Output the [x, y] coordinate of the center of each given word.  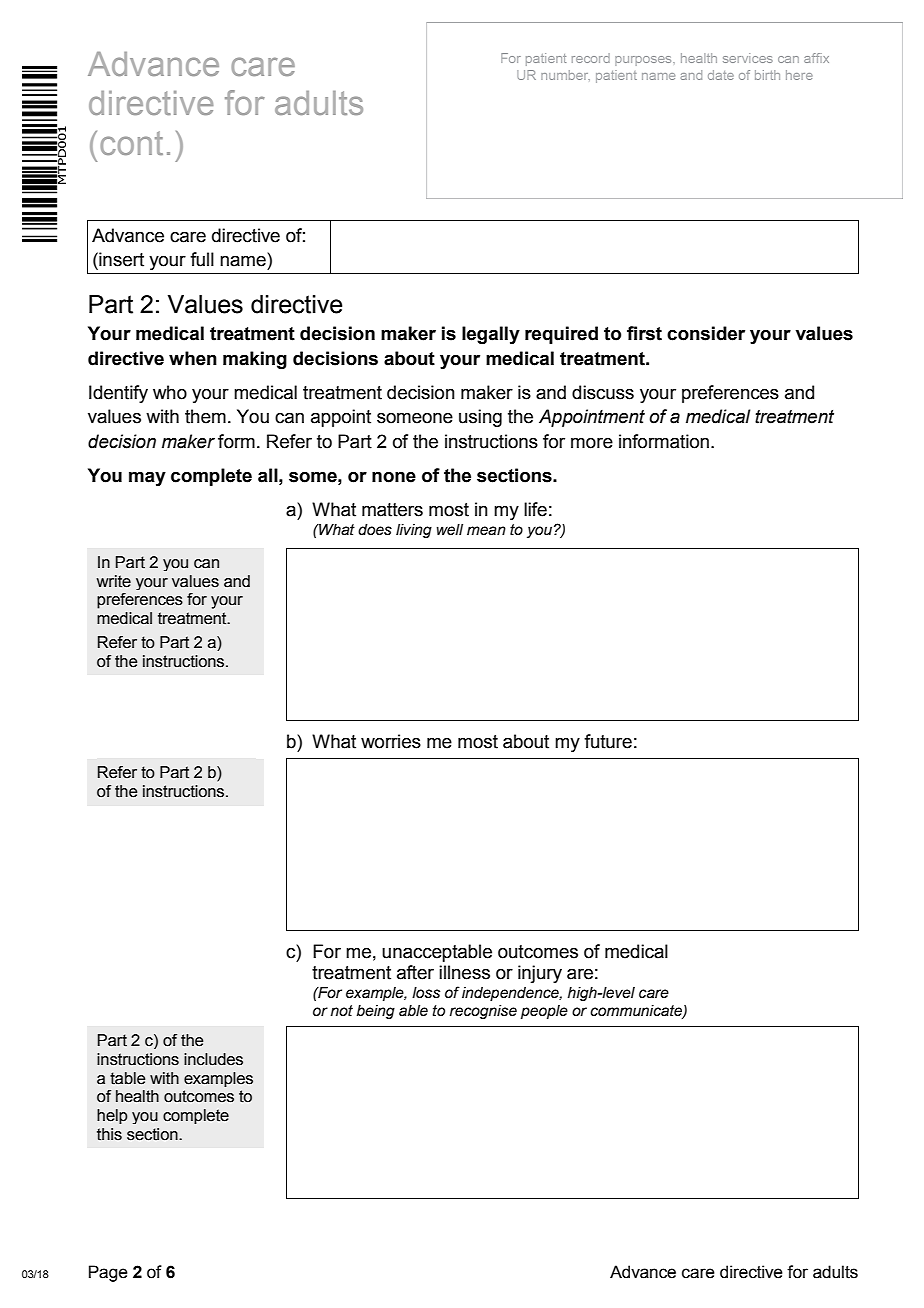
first [644, 333]
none [394, 477]
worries [391, 741]
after [415, 972]
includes [213, 1059]
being [376, 1012]
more [592, 443]
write [114, 581]
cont [131, 143]
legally [491, 335]
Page [108, 1273]
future [608, 741]
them [205, 416]
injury [540, 974]
